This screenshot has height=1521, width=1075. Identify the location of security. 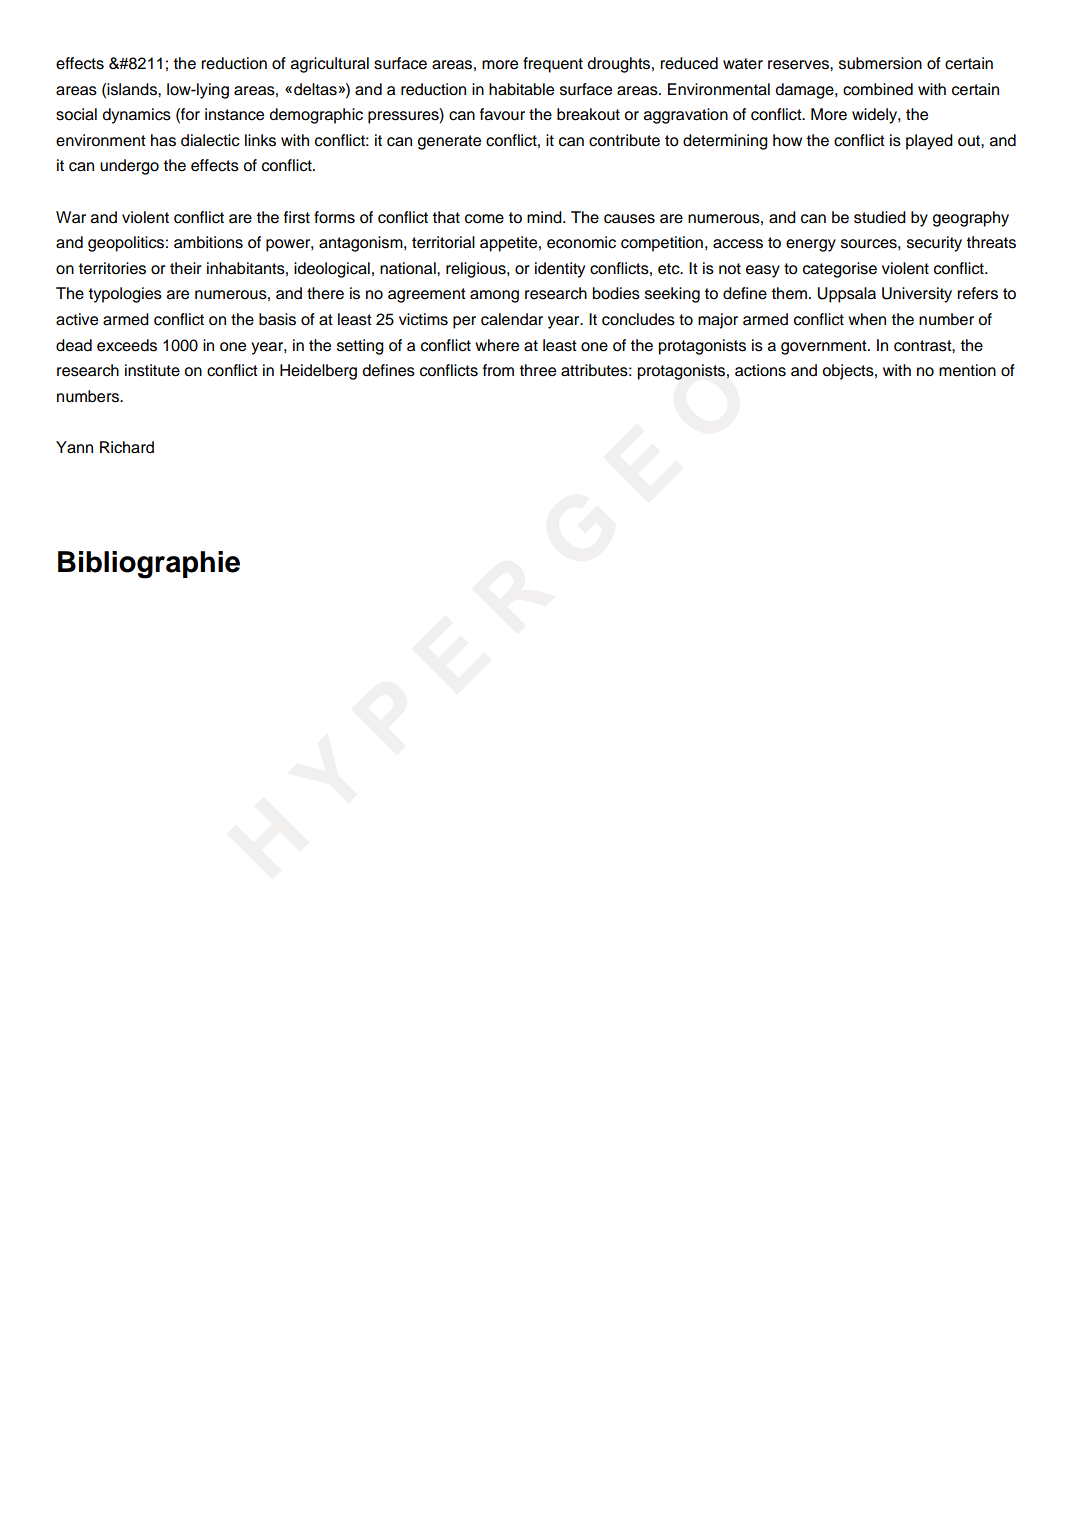
(934, 244).
